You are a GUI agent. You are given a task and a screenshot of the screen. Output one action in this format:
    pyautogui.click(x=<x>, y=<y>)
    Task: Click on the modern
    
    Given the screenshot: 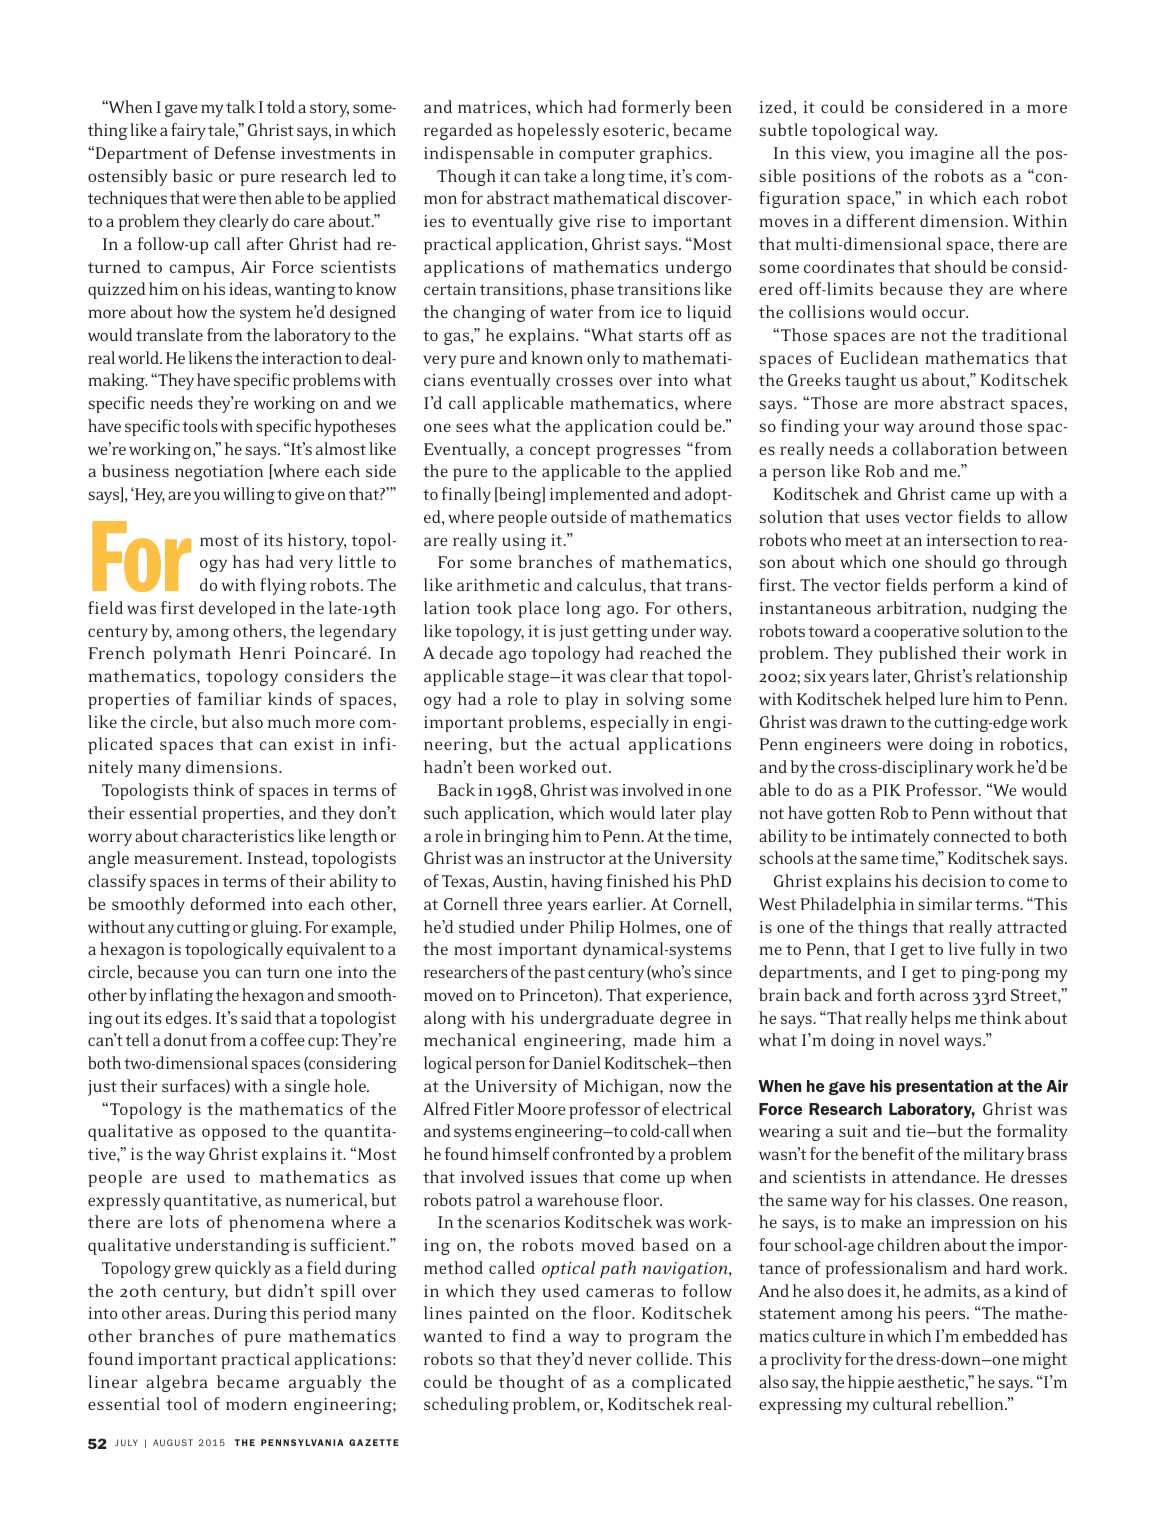 What is the action you would take?
    pyautogui.click(x=256, y=1403)
